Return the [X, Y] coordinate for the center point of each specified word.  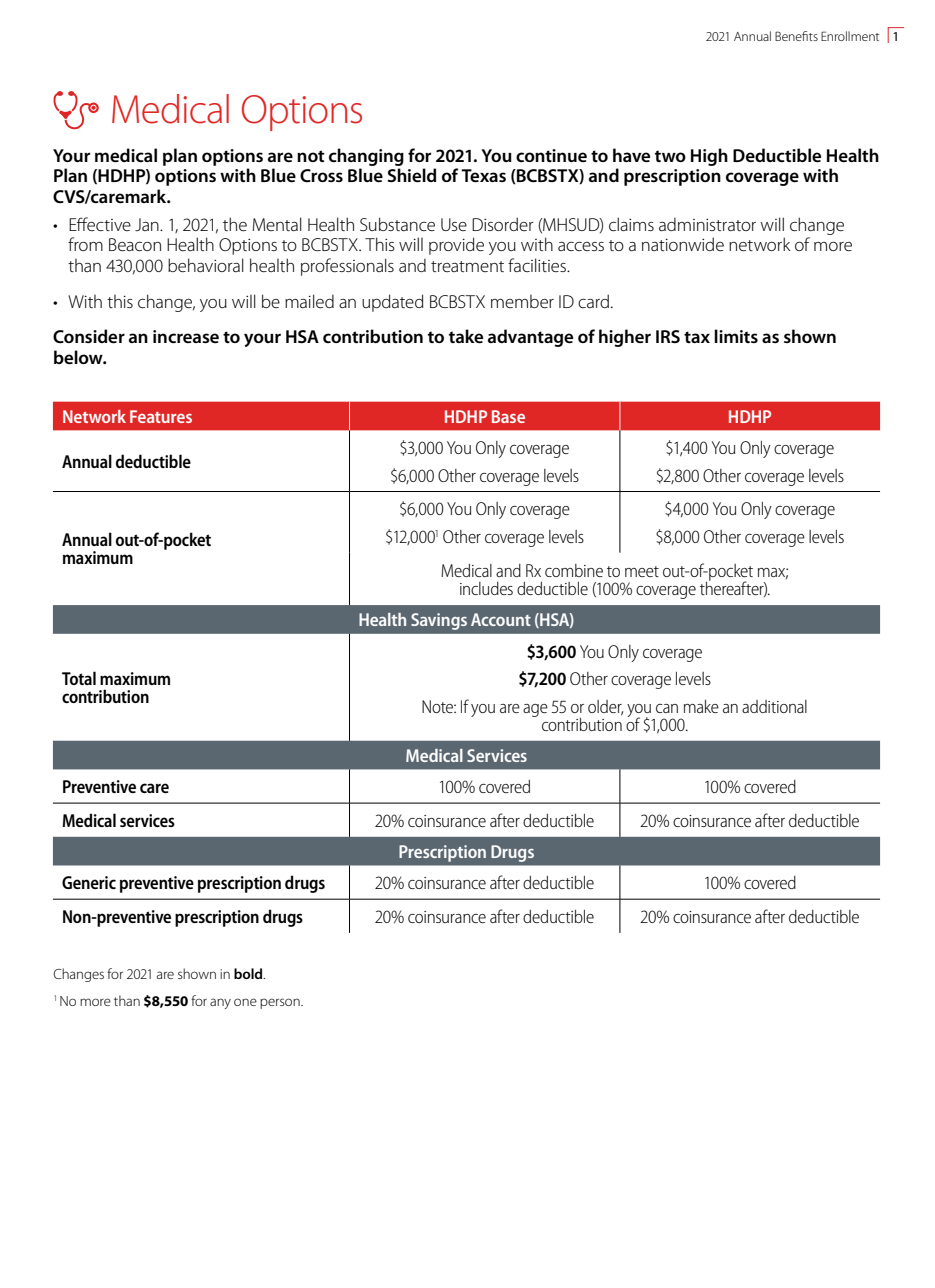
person [281, 1003]
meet [642, 571]
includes [486, 588]
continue [551, 155]
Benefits [796, 36]
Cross [321, 176]
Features [161, 416]
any [220, 1003]
